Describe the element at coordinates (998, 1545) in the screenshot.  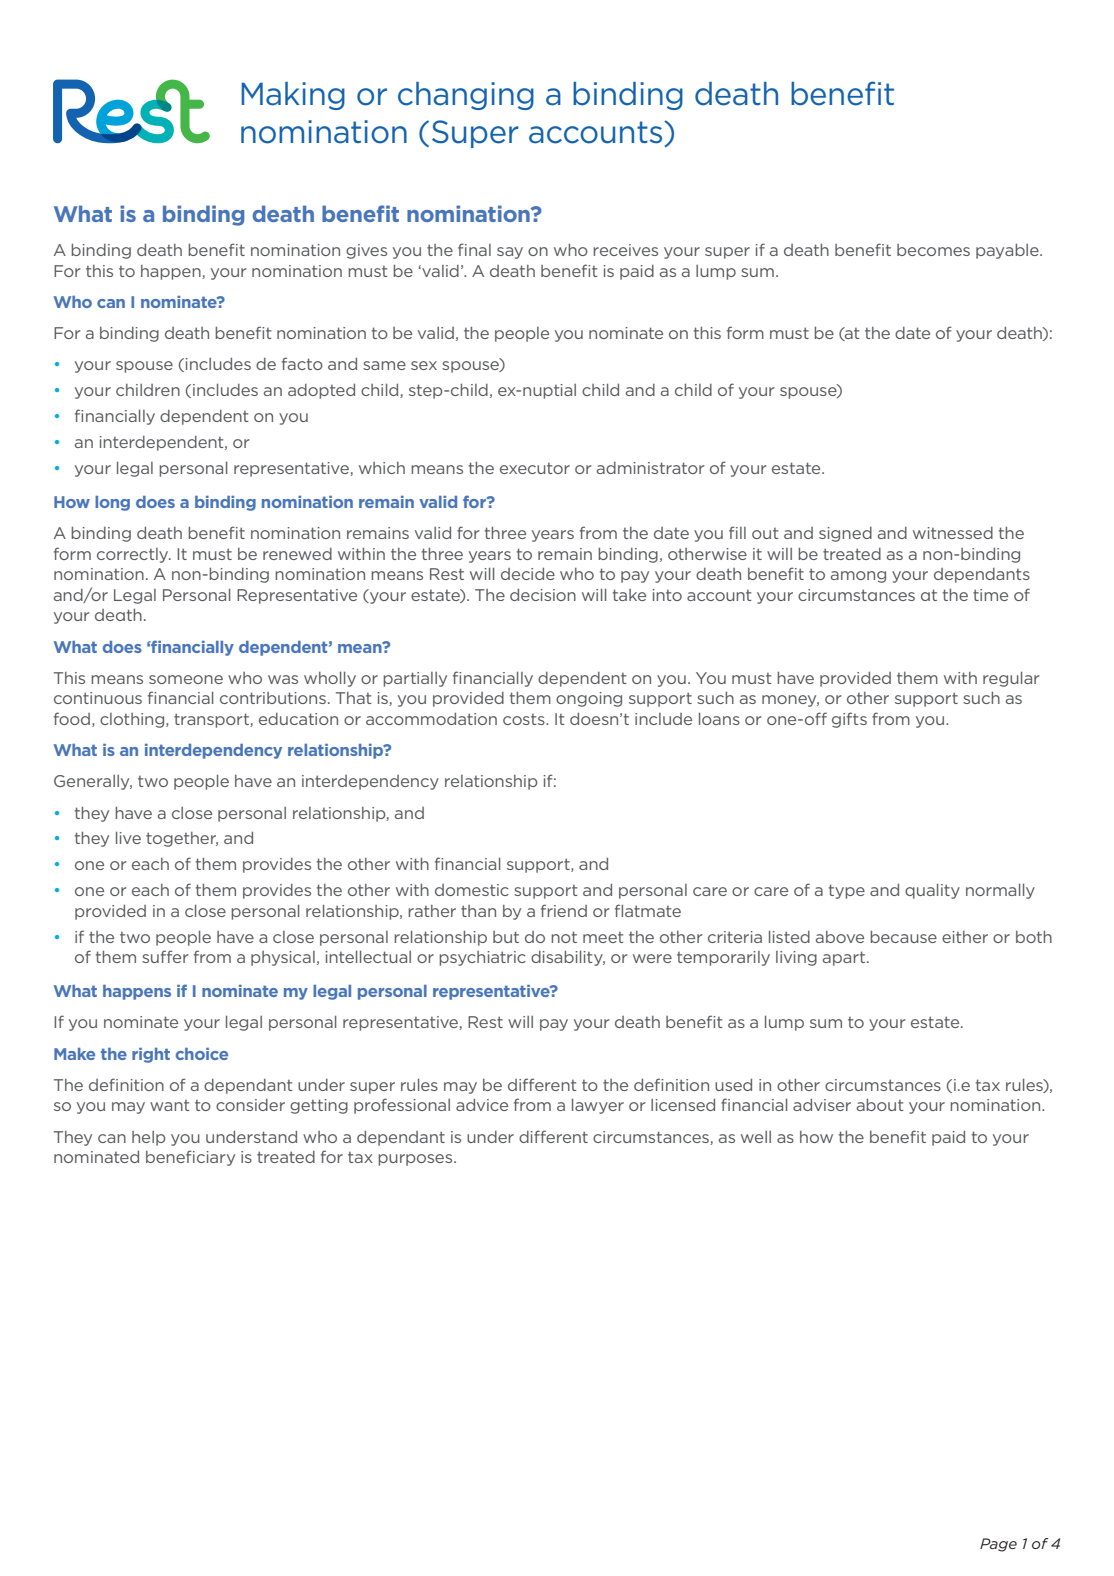
I see `Page` at that location.
